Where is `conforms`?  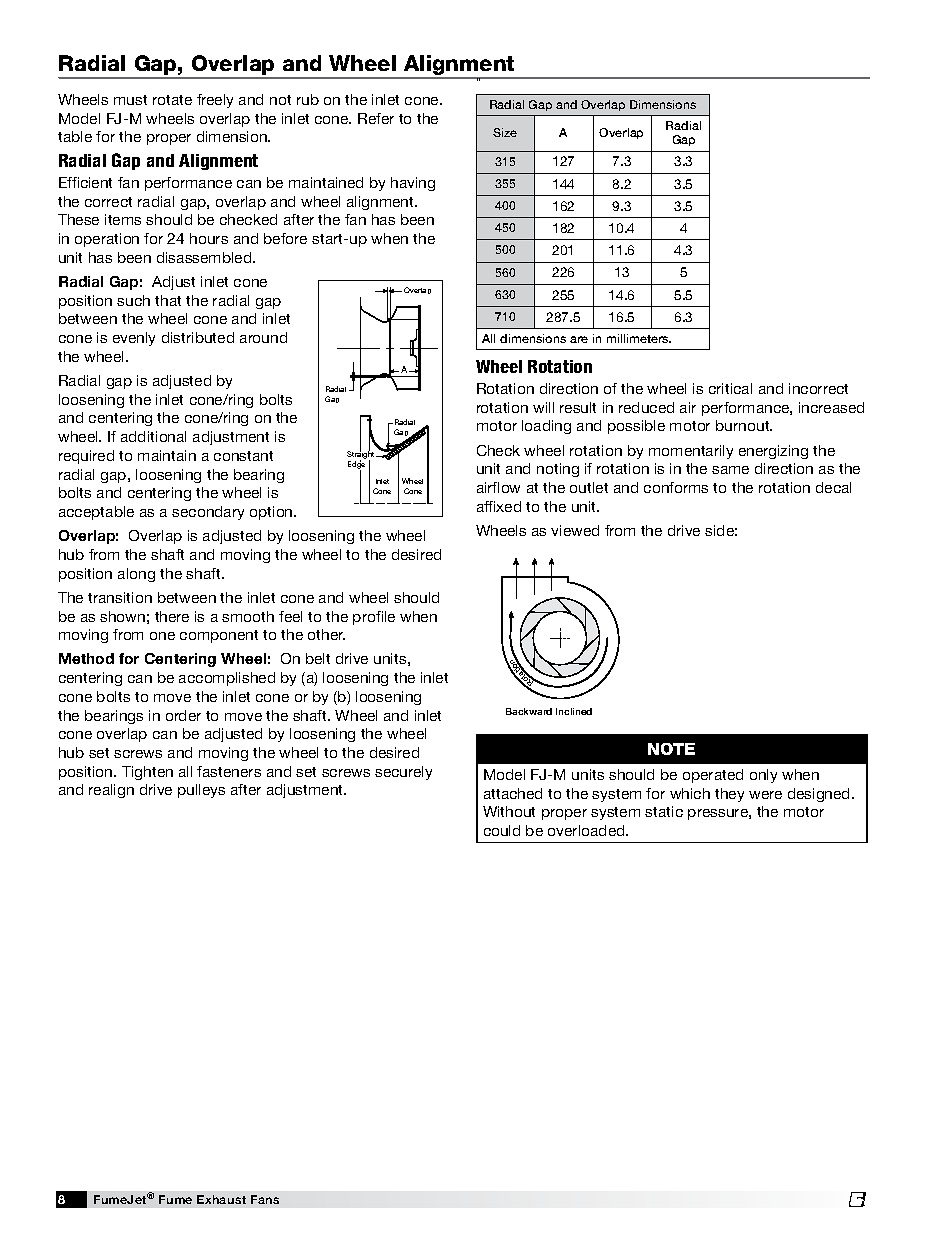
conforms is located at coordinates (676, 487).
